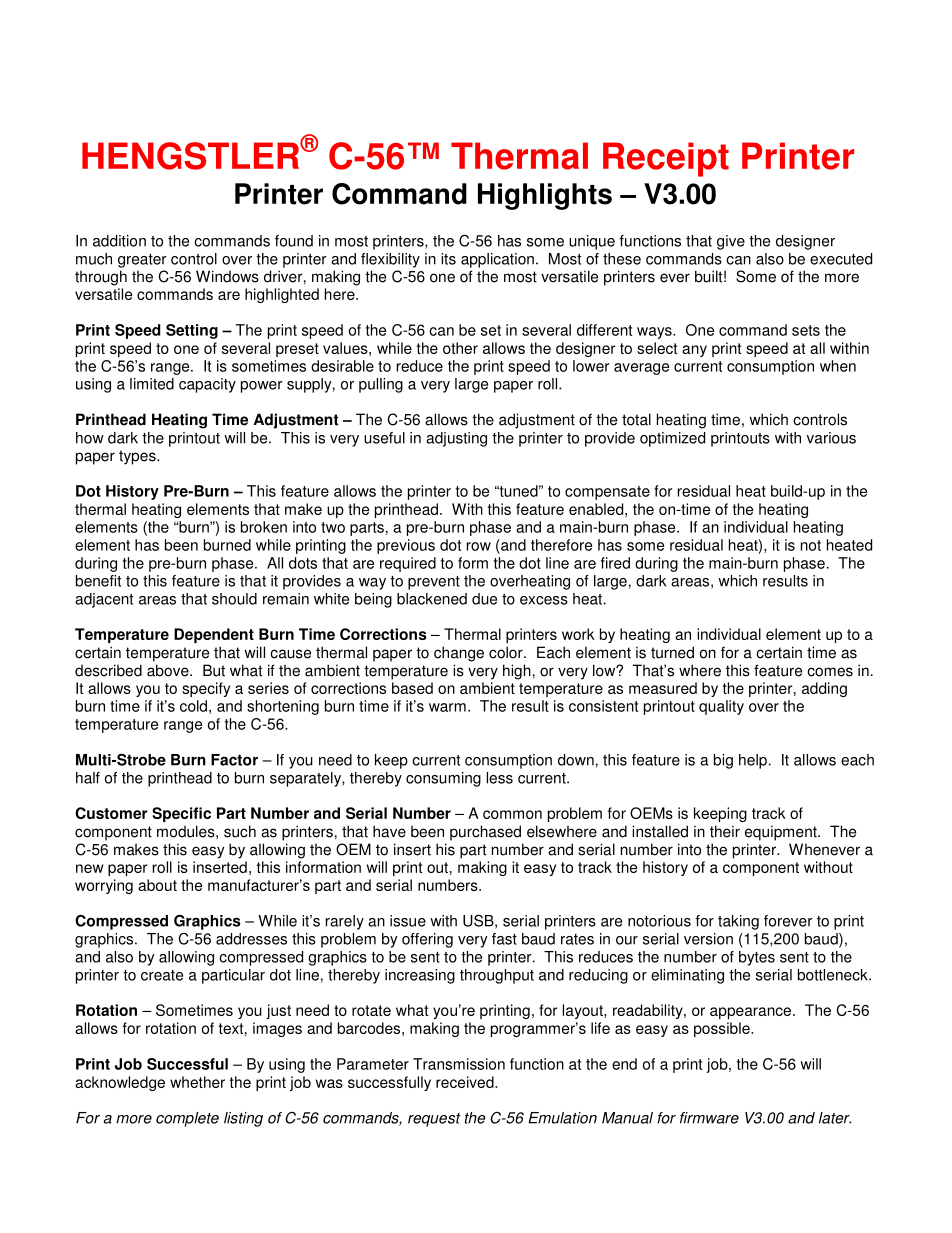 The height and width of the screenshot is (1233, 952). What do you see at coordinates (384, 438) in the screenshot?
I see `useful` at bounding box center [384, 438].
